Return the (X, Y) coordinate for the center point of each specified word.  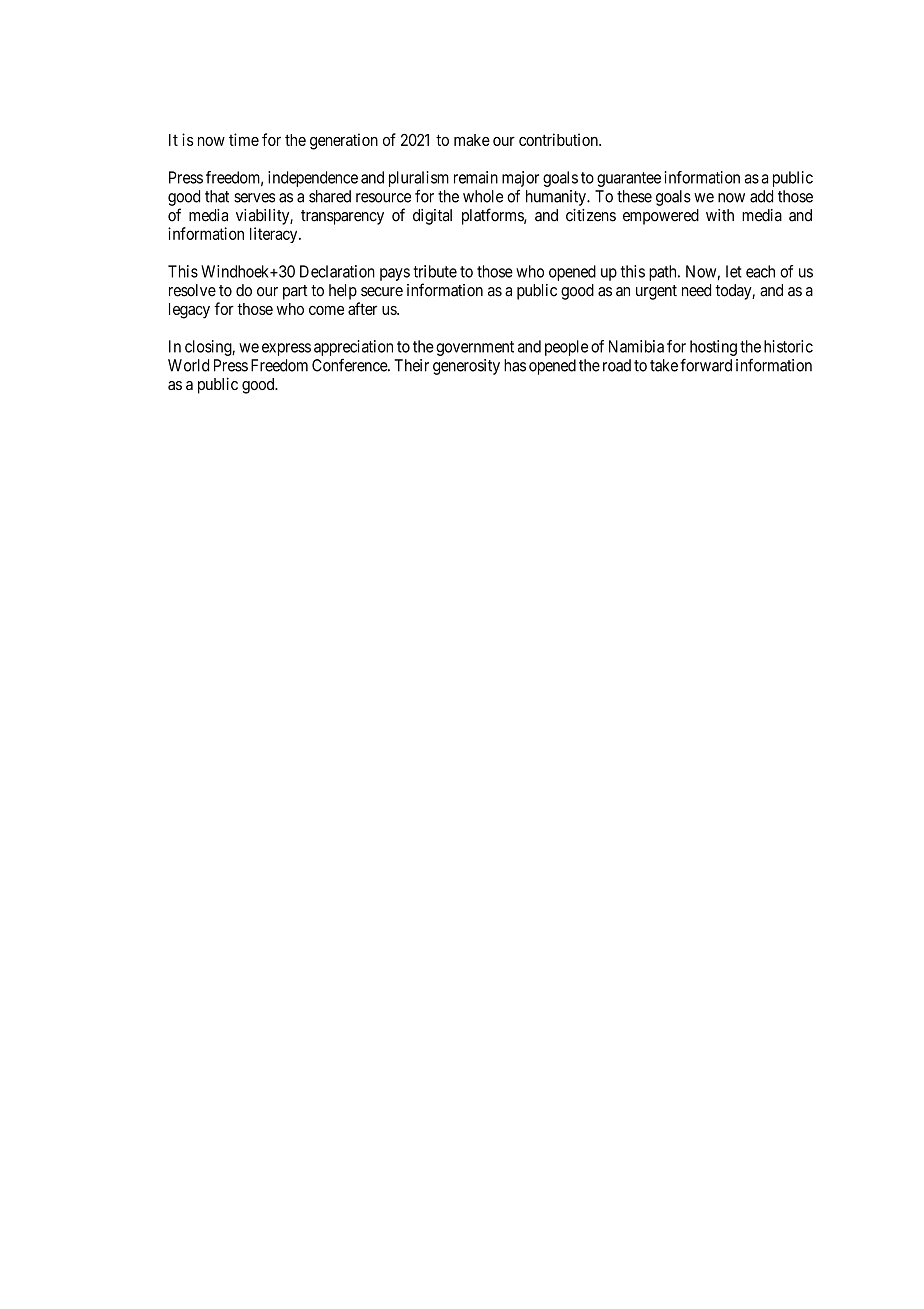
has (515, 365)
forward (706, 365)
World (188, 365)
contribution (559, 139)
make (472, 140)
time (244, 139)
